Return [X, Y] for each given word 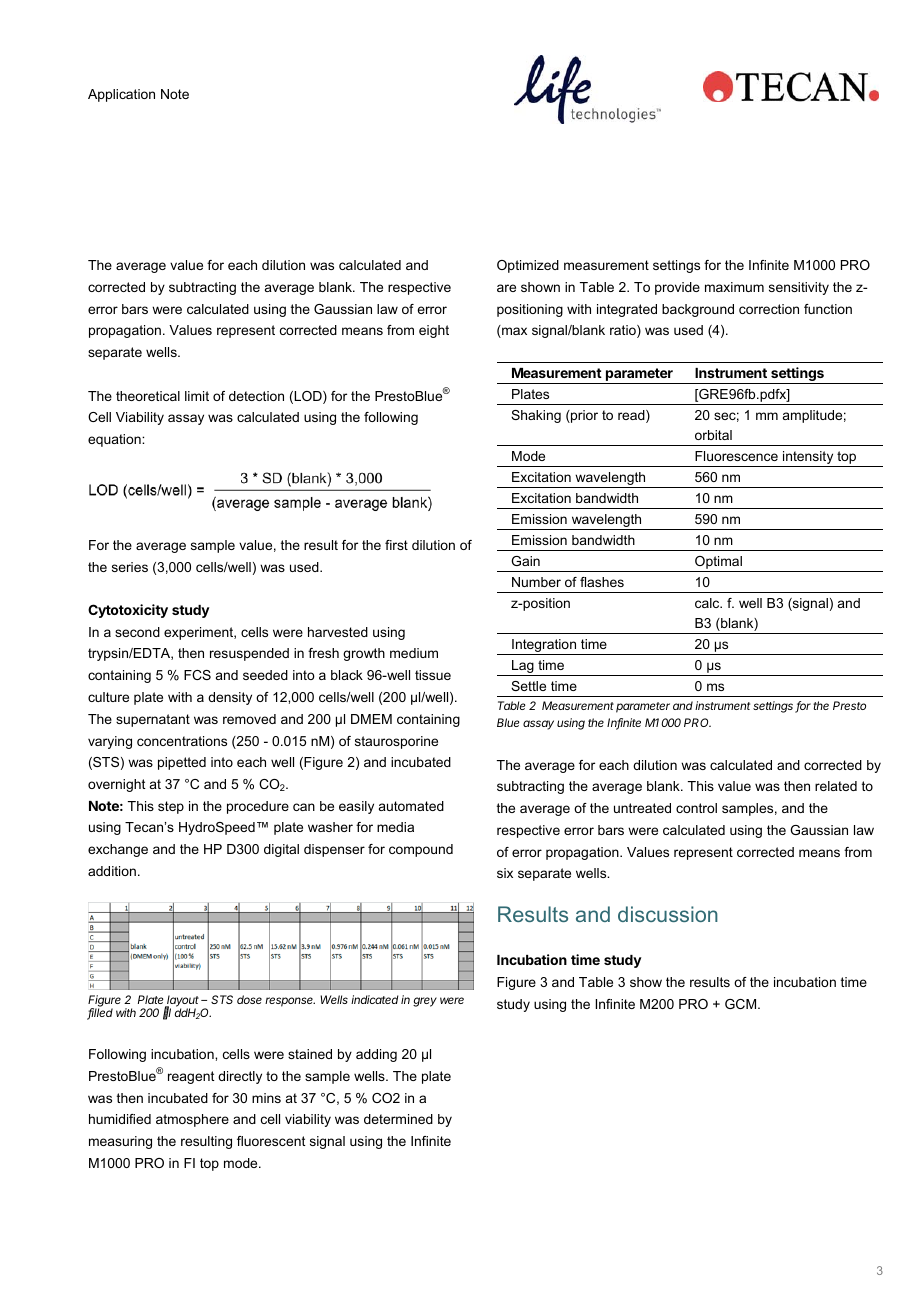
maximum [734, 287]
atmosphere [192, 1120]
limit [197, 396]
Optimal [718, 564]
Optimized [528, 266]
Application [121, 95]
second [137, 632]
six [505, 873]
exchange [118, 850]
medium [414, 653]
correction [769, 309]
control [696, 808]
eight [434, 331]
